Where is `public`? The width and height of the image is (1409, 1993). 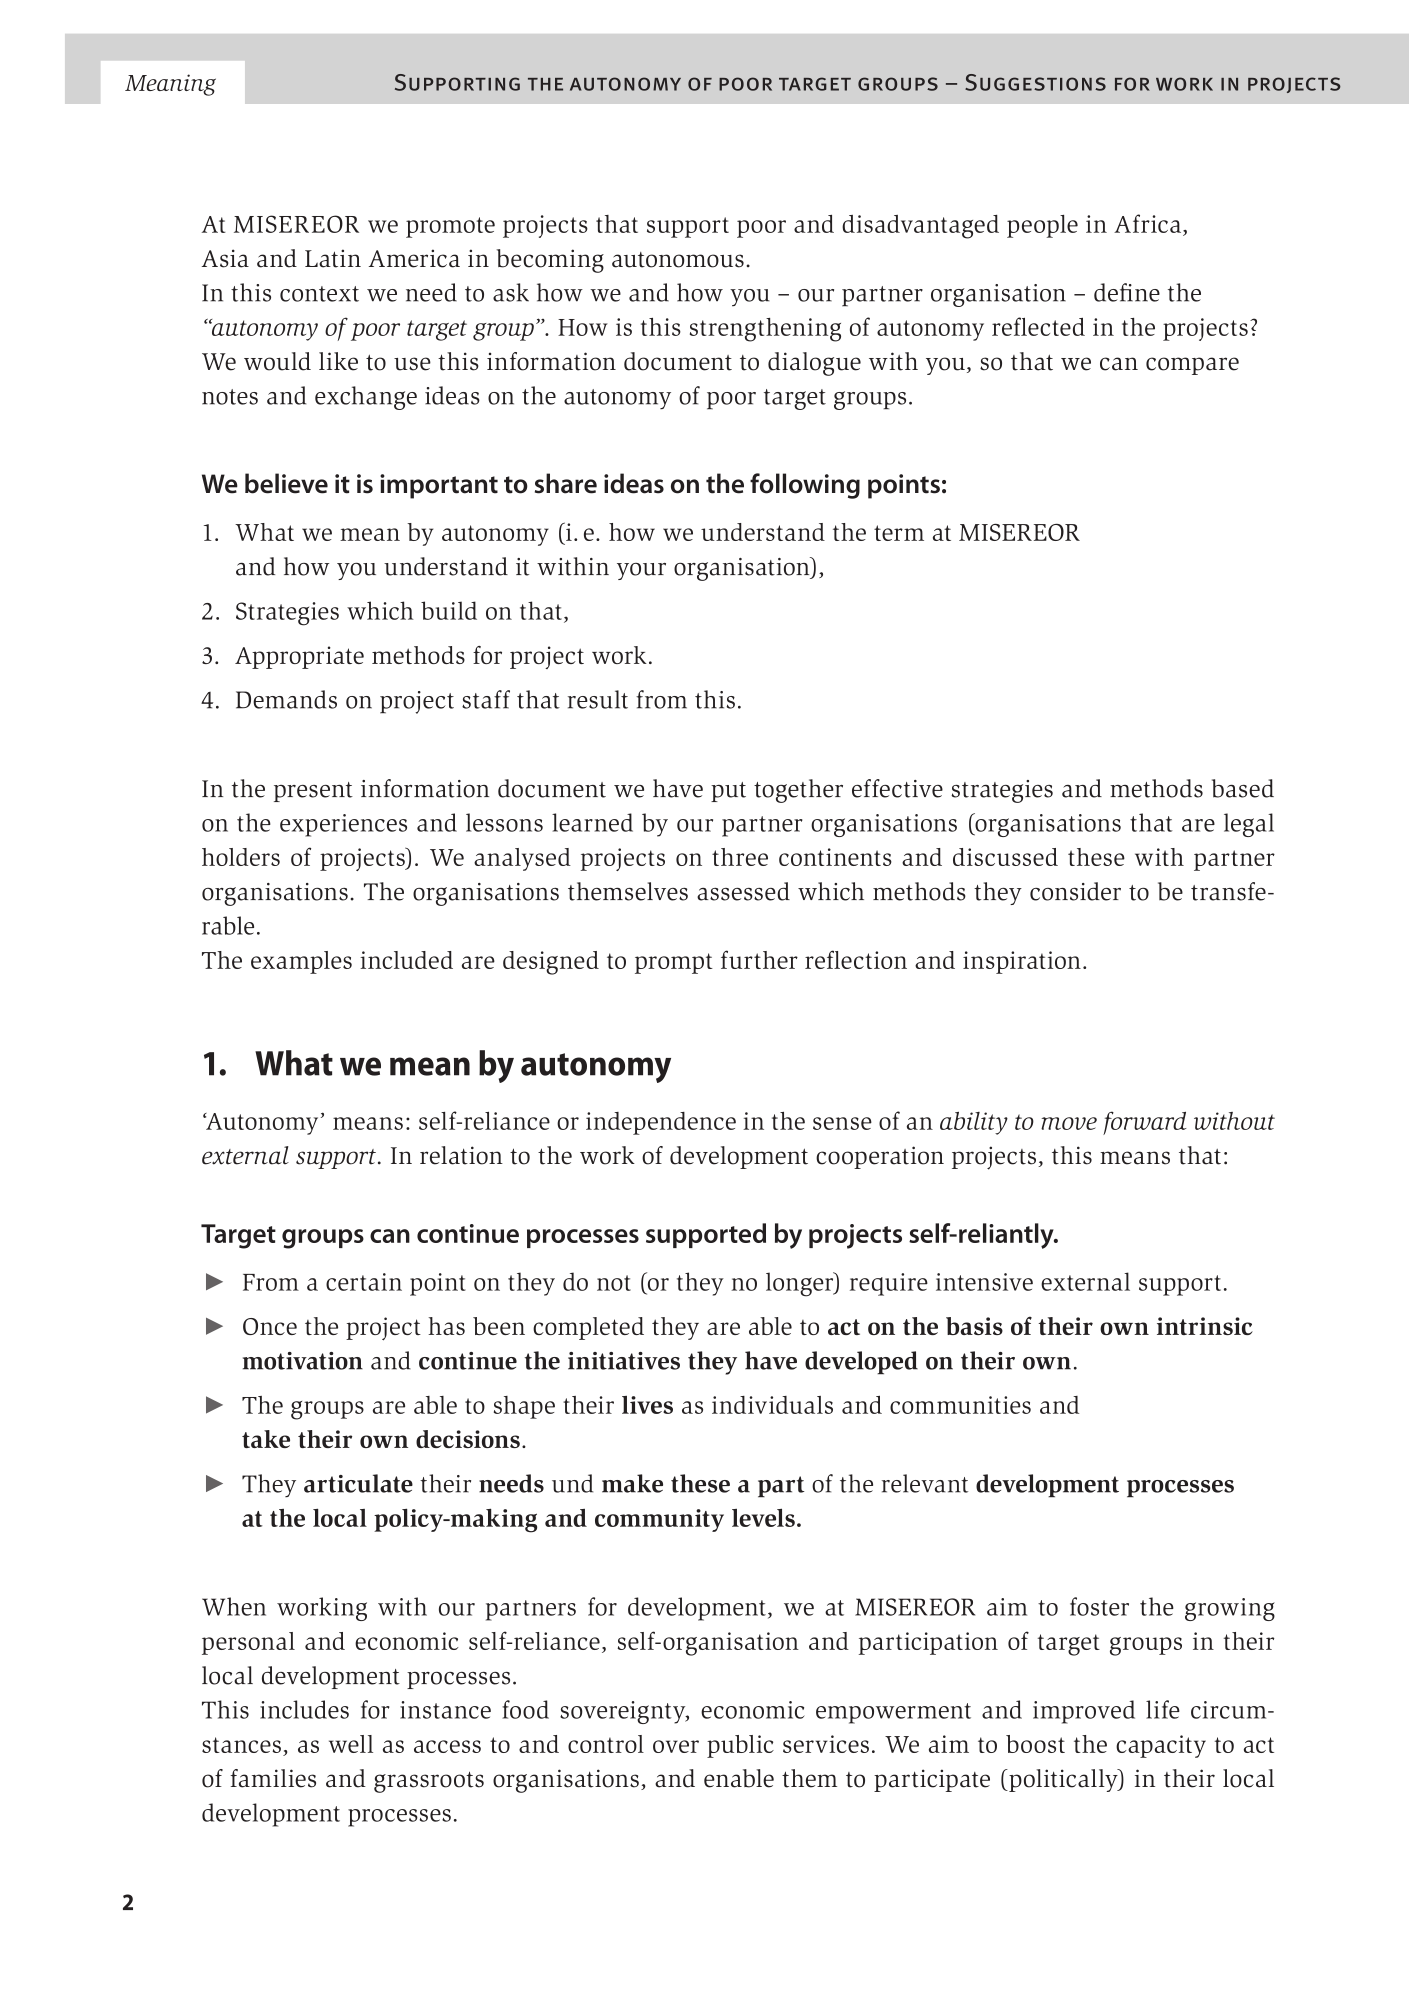
public is located at coordinates (740, 1746).
